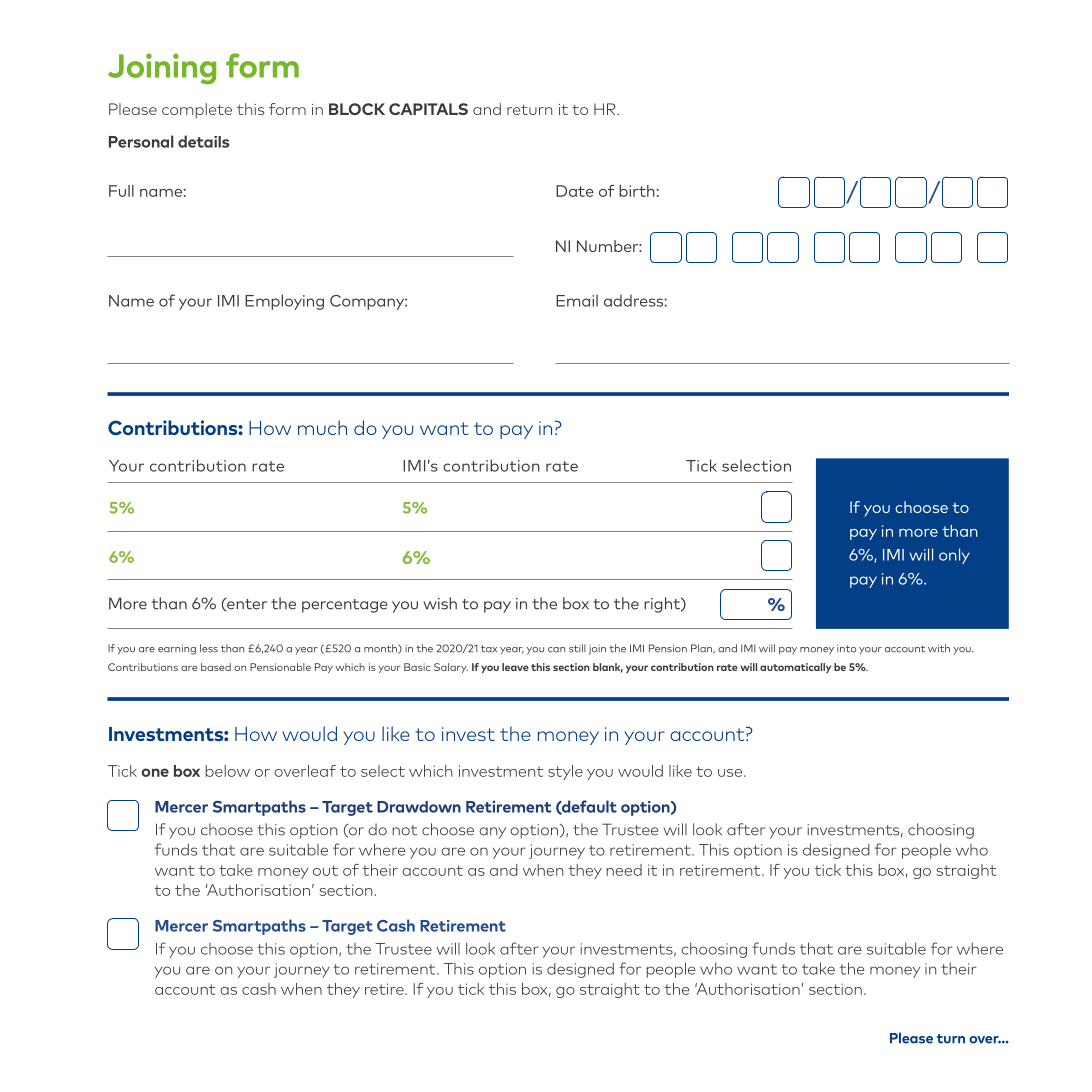 This screenshot has height=1092, width=1092. What do you see at coordinates (440, 603) in the screenshot?
I see `wish` at bounding box center [440, 603].
